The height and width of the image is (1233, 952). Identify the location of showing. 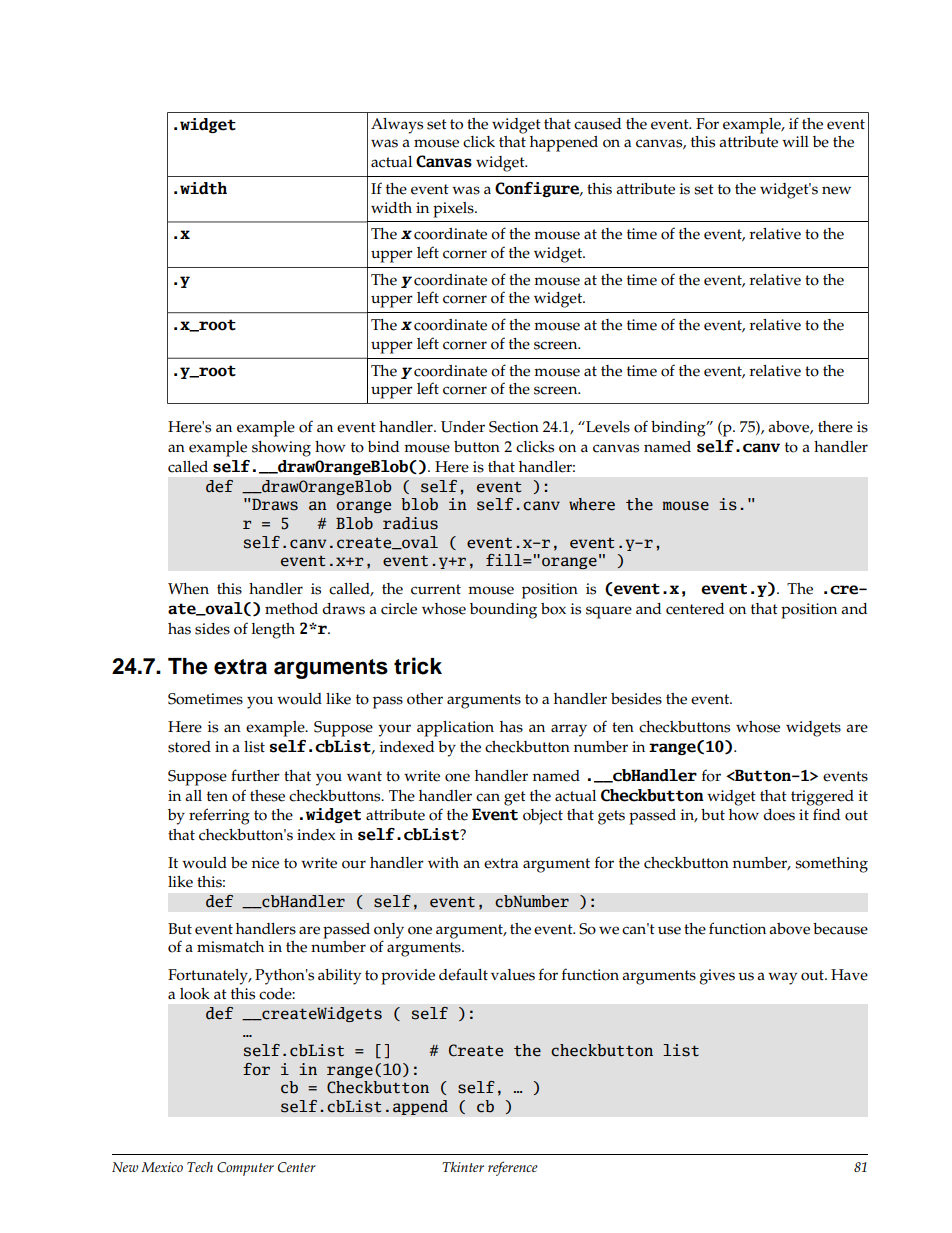
(281, 449).
